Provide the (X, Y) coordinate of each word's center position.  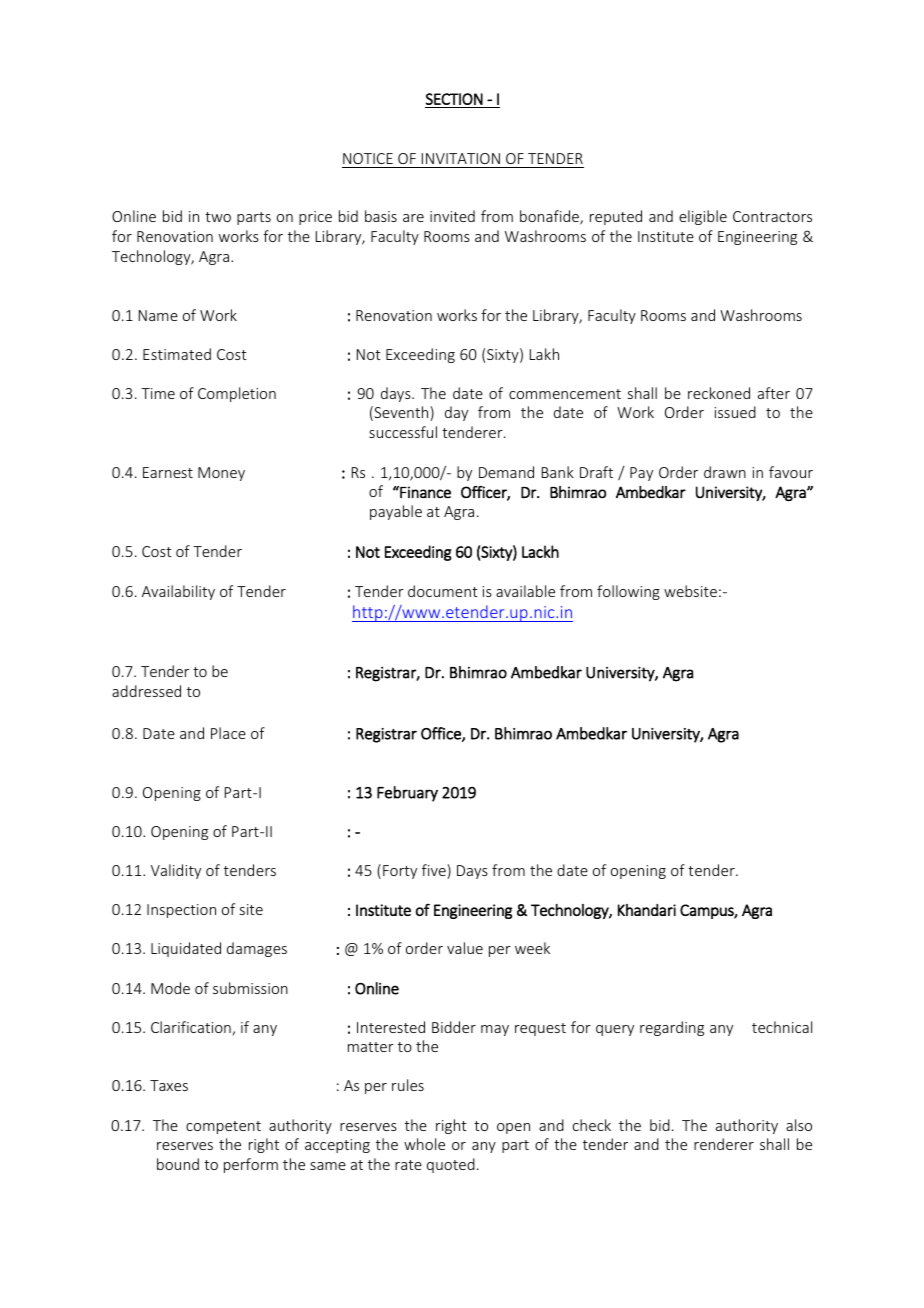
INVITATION (461, 158)
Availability (178, 592)
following (628, 592)
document (443, 591)
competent (223, 1127)
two (218, 217)
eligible (703, 217)
